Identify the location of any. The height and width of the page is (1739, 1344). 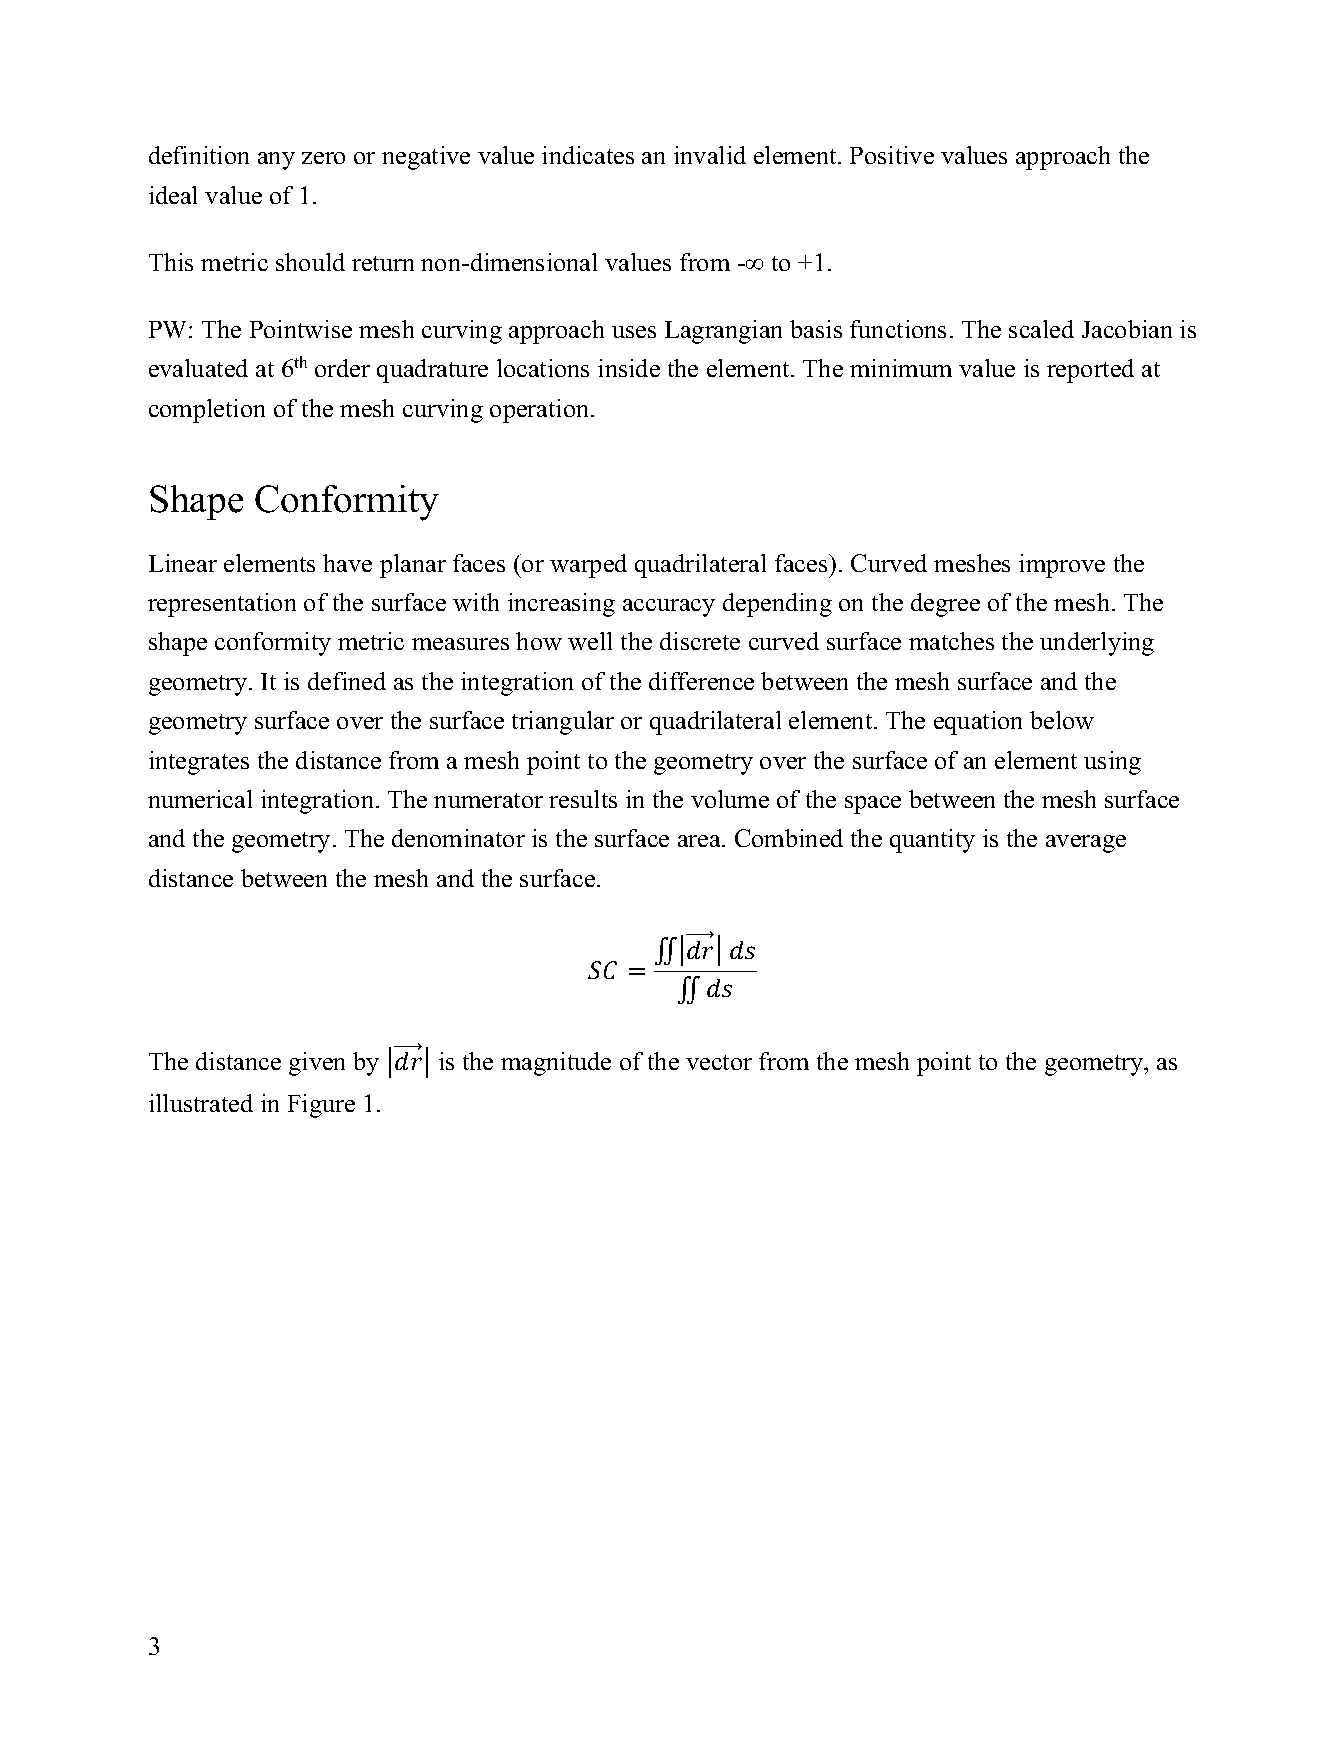
(276, 161).
